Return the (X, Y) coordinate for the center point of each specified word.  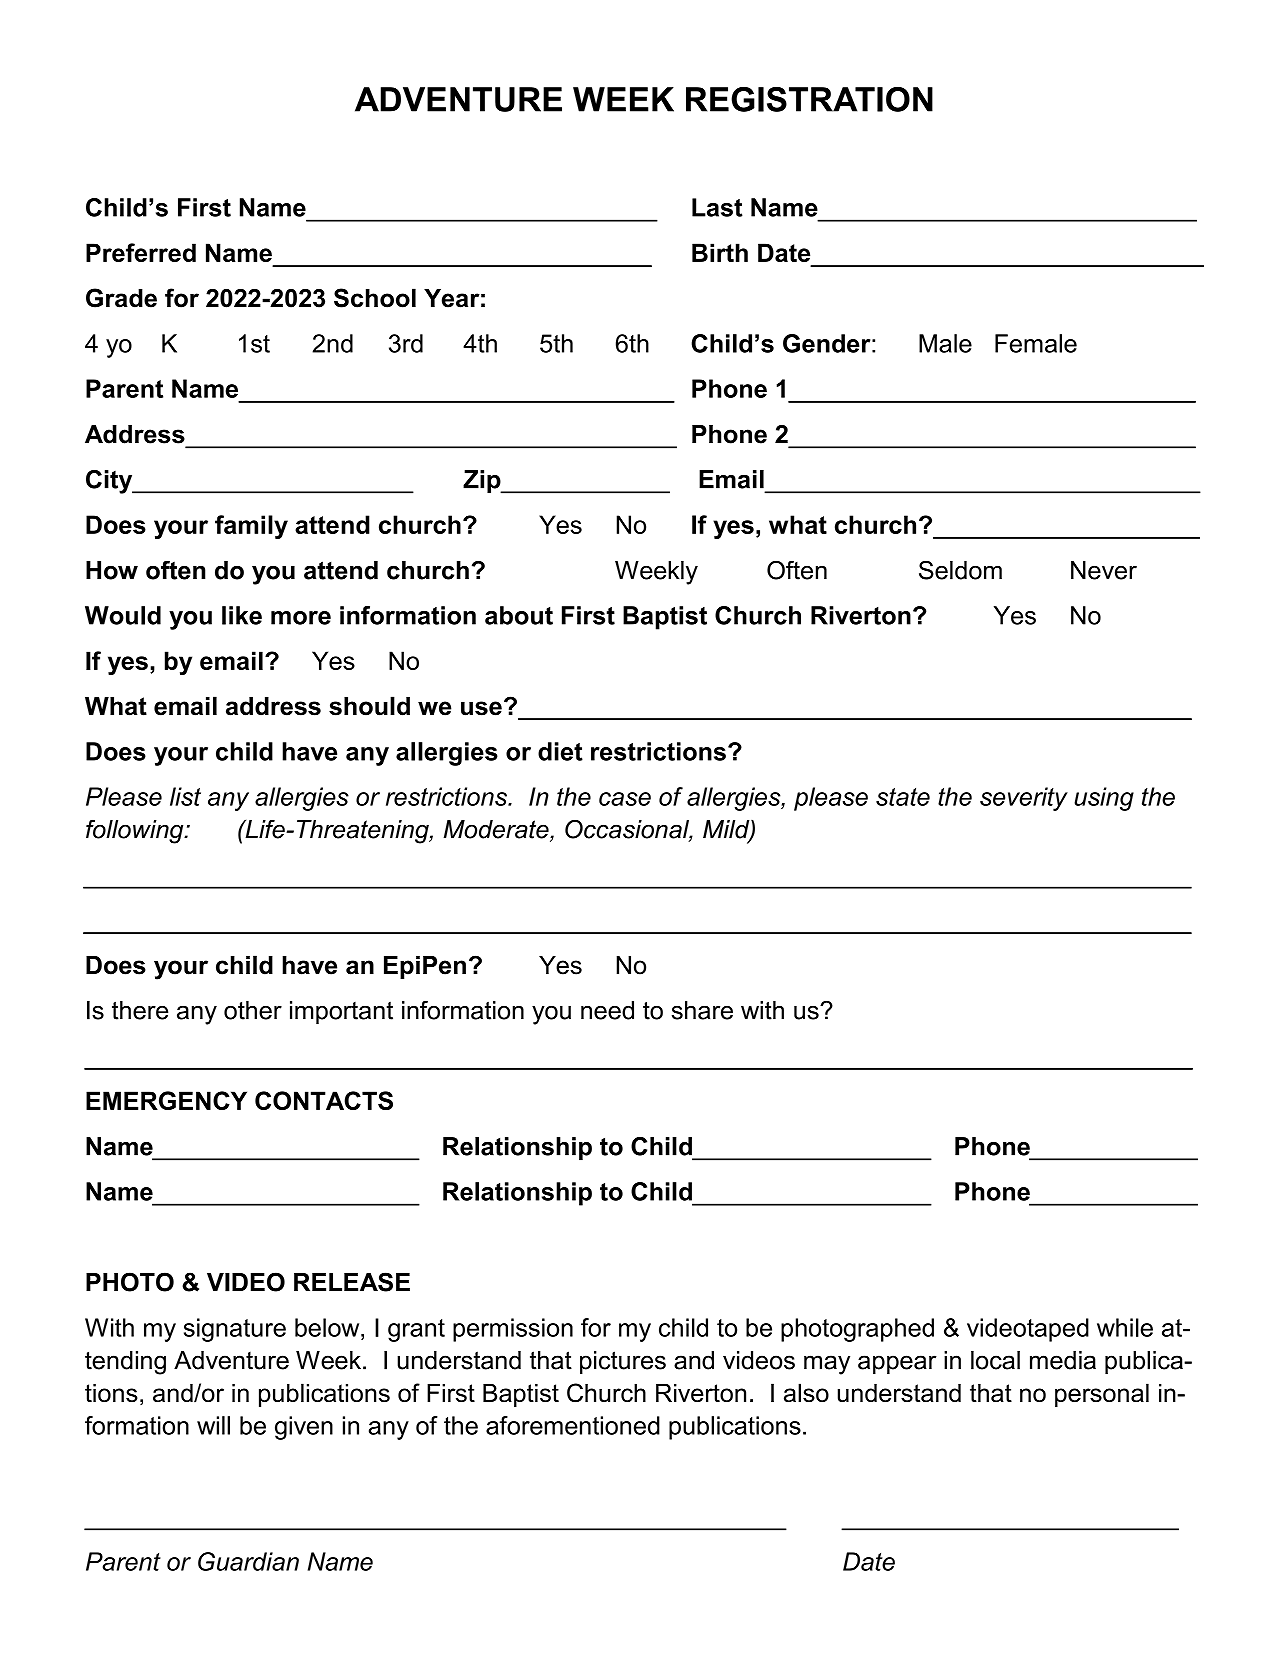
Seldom (960, 570)
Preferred (141, 252)
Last (717, 207)
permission (513, 1330)
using (1104, 799)
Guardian (248, 1561)
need (607, 1010)
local (995, 1360)
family (251, 527)
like (242, 615)
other (253, 1010)
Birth (720, 252)
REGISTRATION (809, 99)
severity (1024, 799)
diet (560, 751)
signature (235, 1330)
